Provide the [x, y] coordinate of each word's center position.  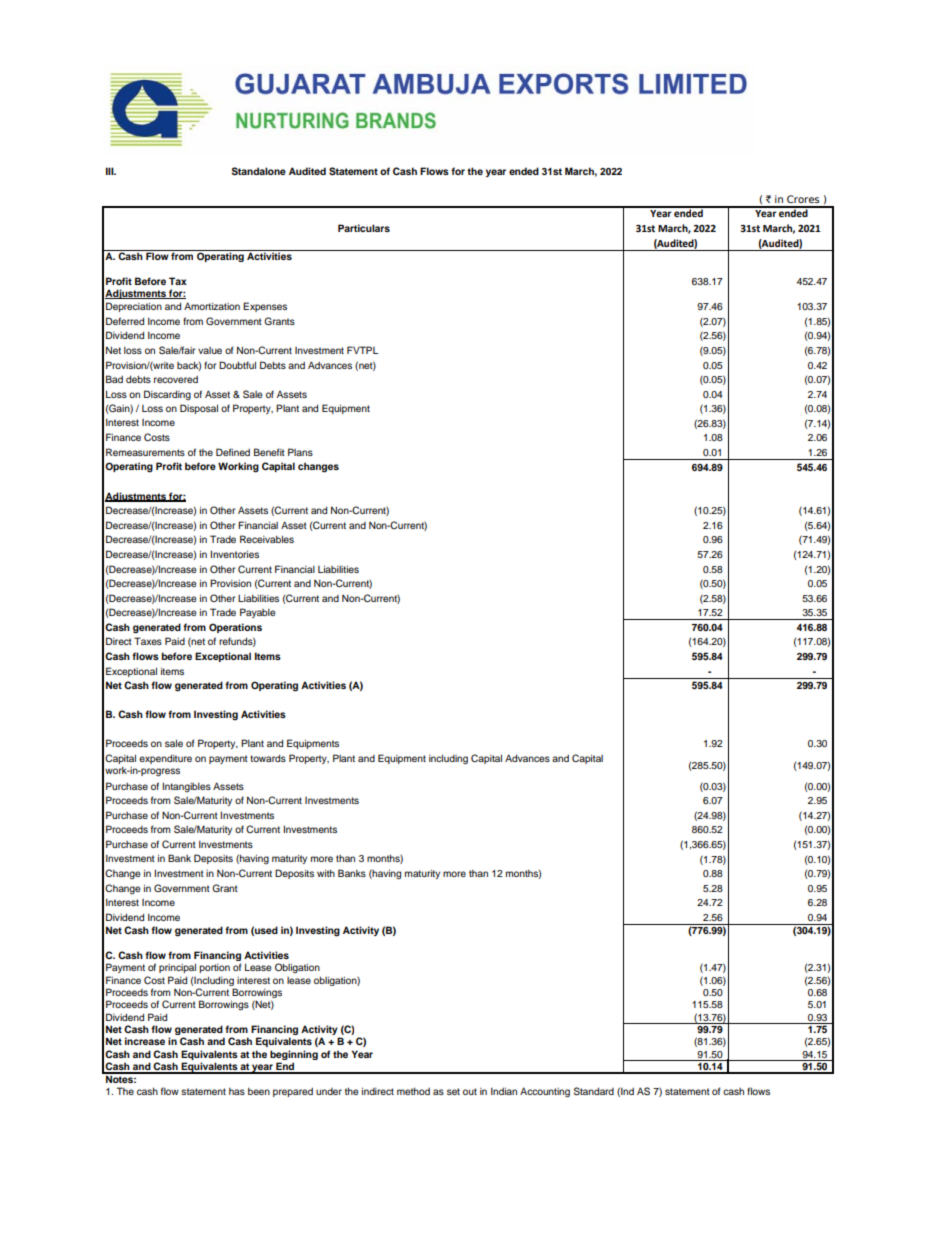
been [259, 1091]
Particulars [364, 228]
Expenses [265, 307]
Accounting [545, 1092]
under [329, 1091]
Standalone [259, 171]
